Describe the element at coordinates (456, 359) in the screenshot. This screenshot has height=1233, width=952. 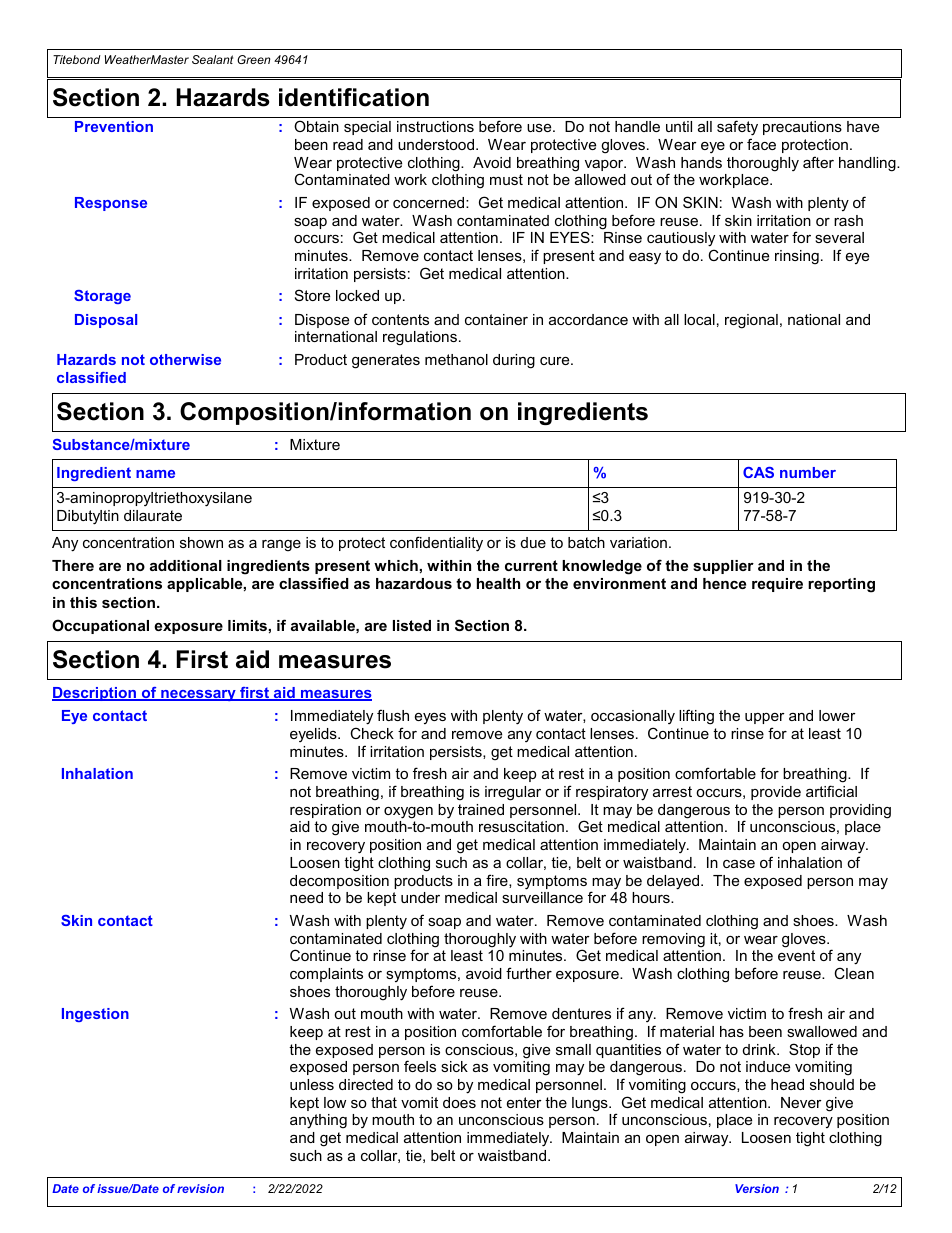
I see `methanol` at that location.
